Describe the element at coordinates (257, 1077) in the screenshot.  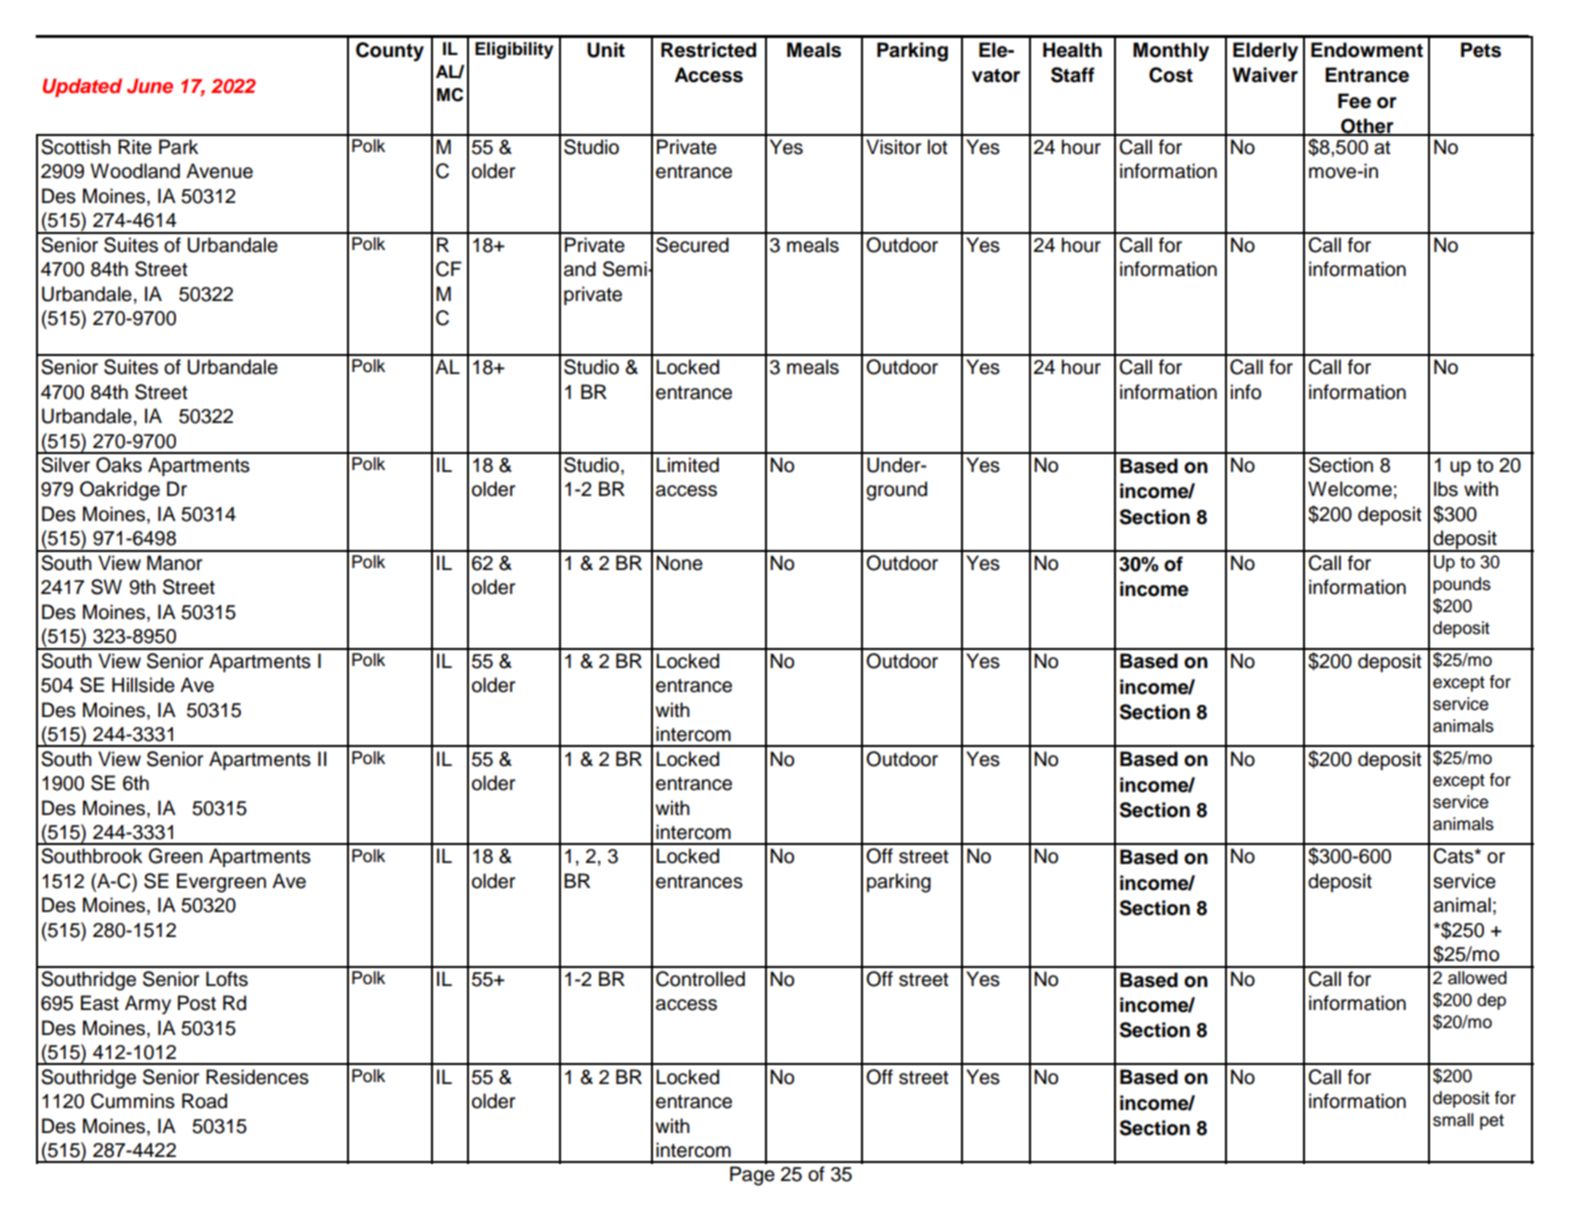
I see `Residences` at that location.
